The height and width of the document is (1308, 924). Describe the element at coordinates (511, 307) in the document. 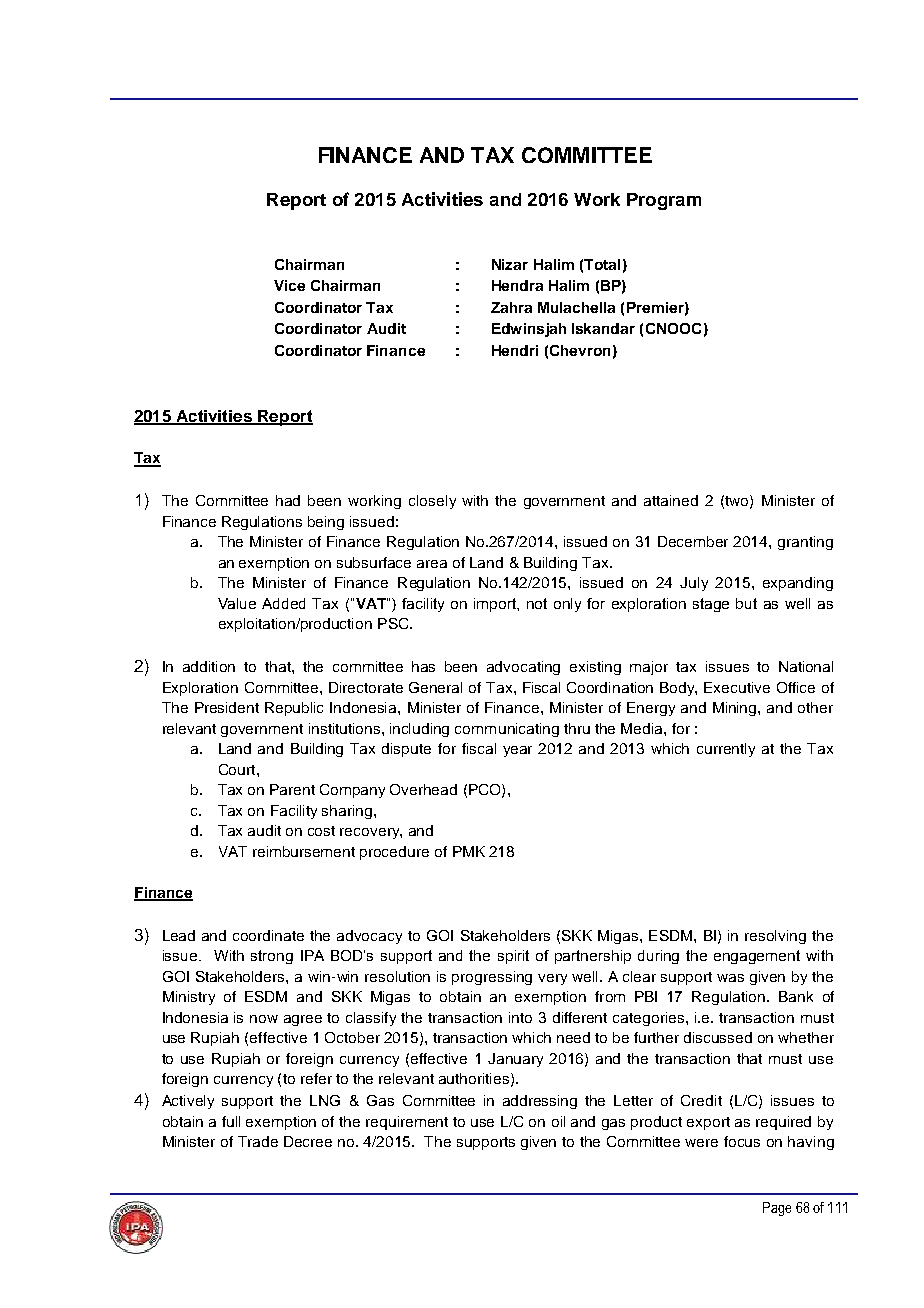

I see `Zahra` at that location.
